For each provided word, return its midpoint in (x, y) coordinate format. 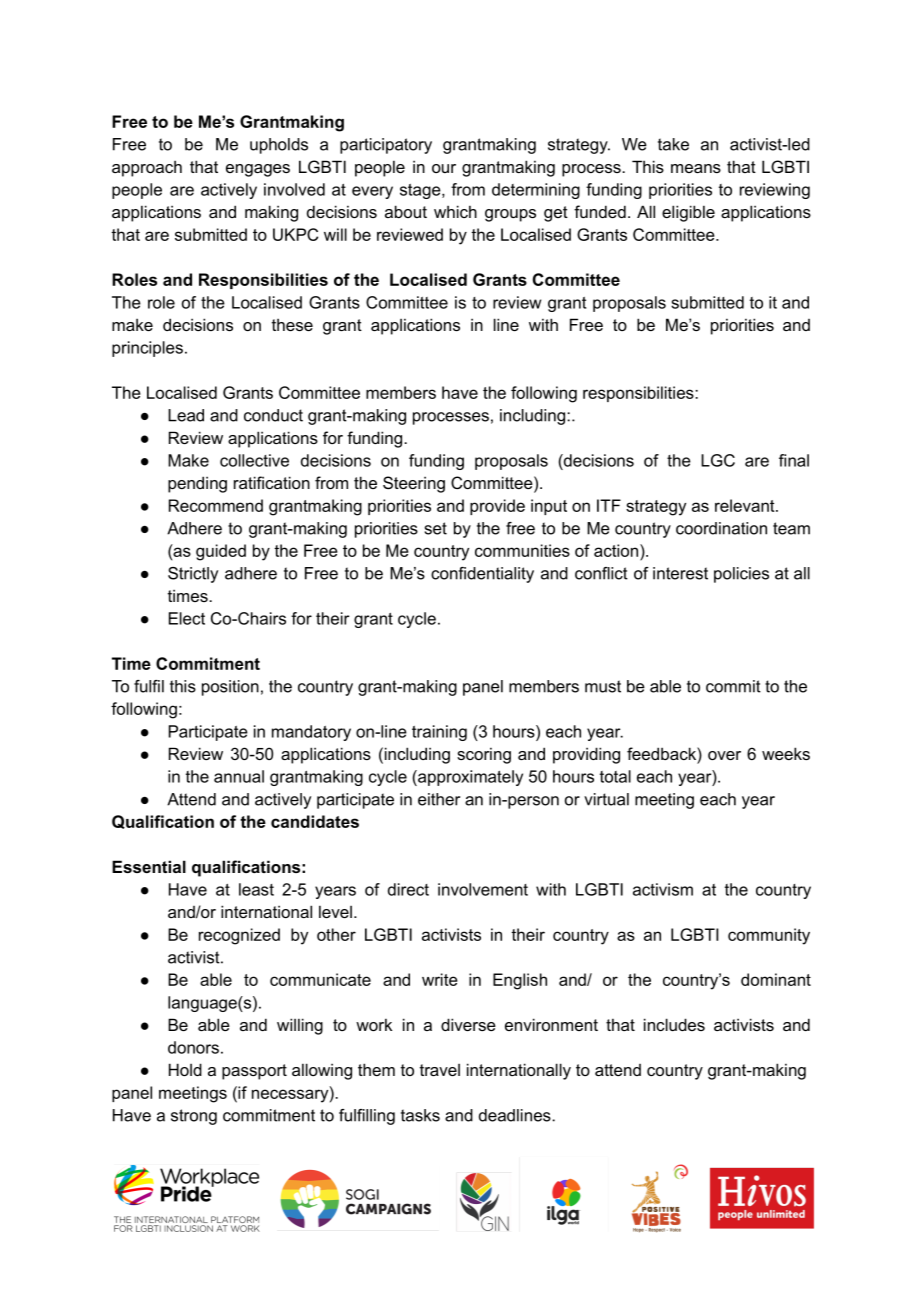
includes (674, 1024)
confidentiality (482, 575)
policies (741, 575)
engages (258, 170)
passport (254, 1072)
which (455, 211)
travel (440, 1070)
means (696, 168)
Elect (187, 618)
